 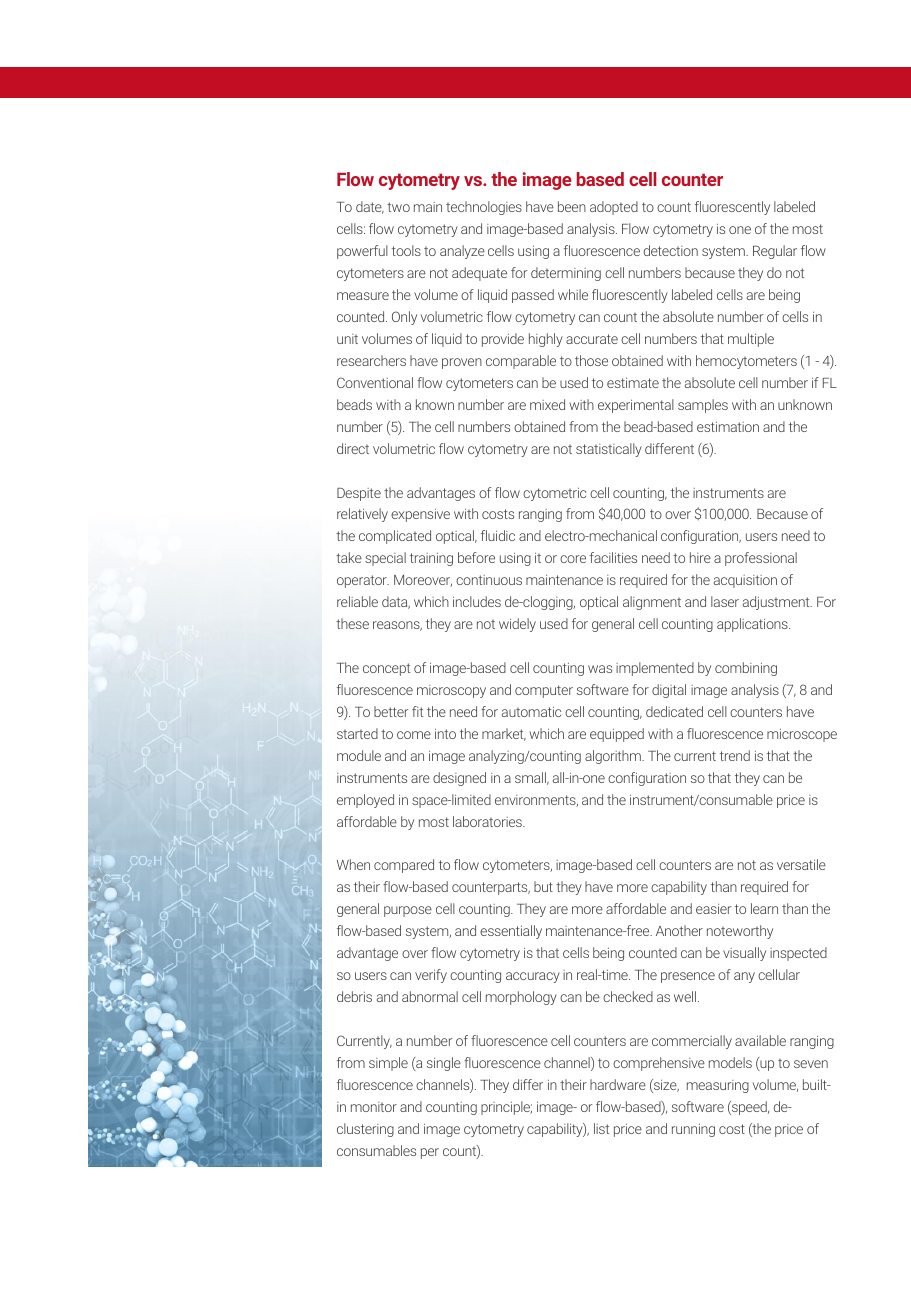 I want to click on Conventional, so click(x=375, y=382).
